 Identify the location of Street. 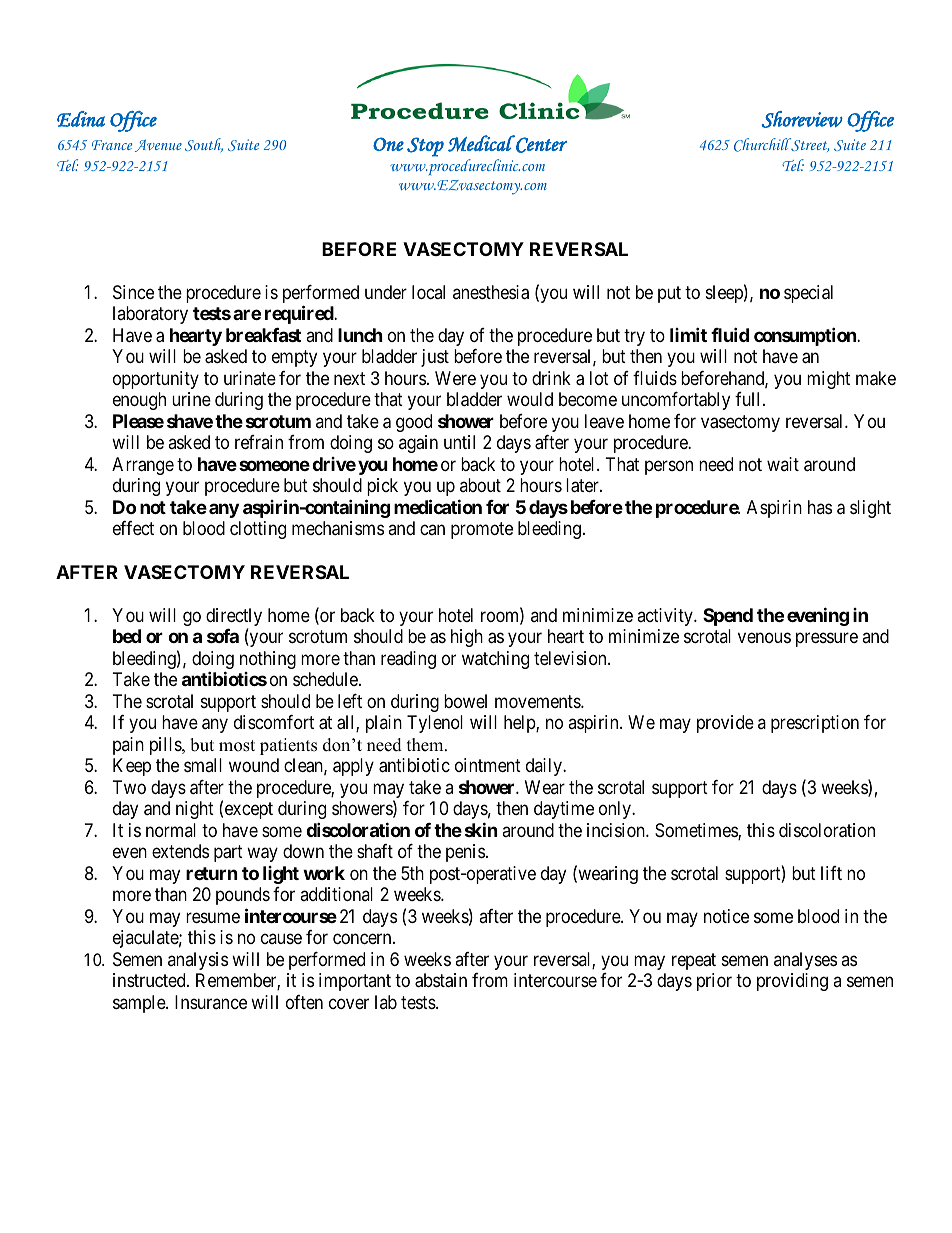
(809, 145).
